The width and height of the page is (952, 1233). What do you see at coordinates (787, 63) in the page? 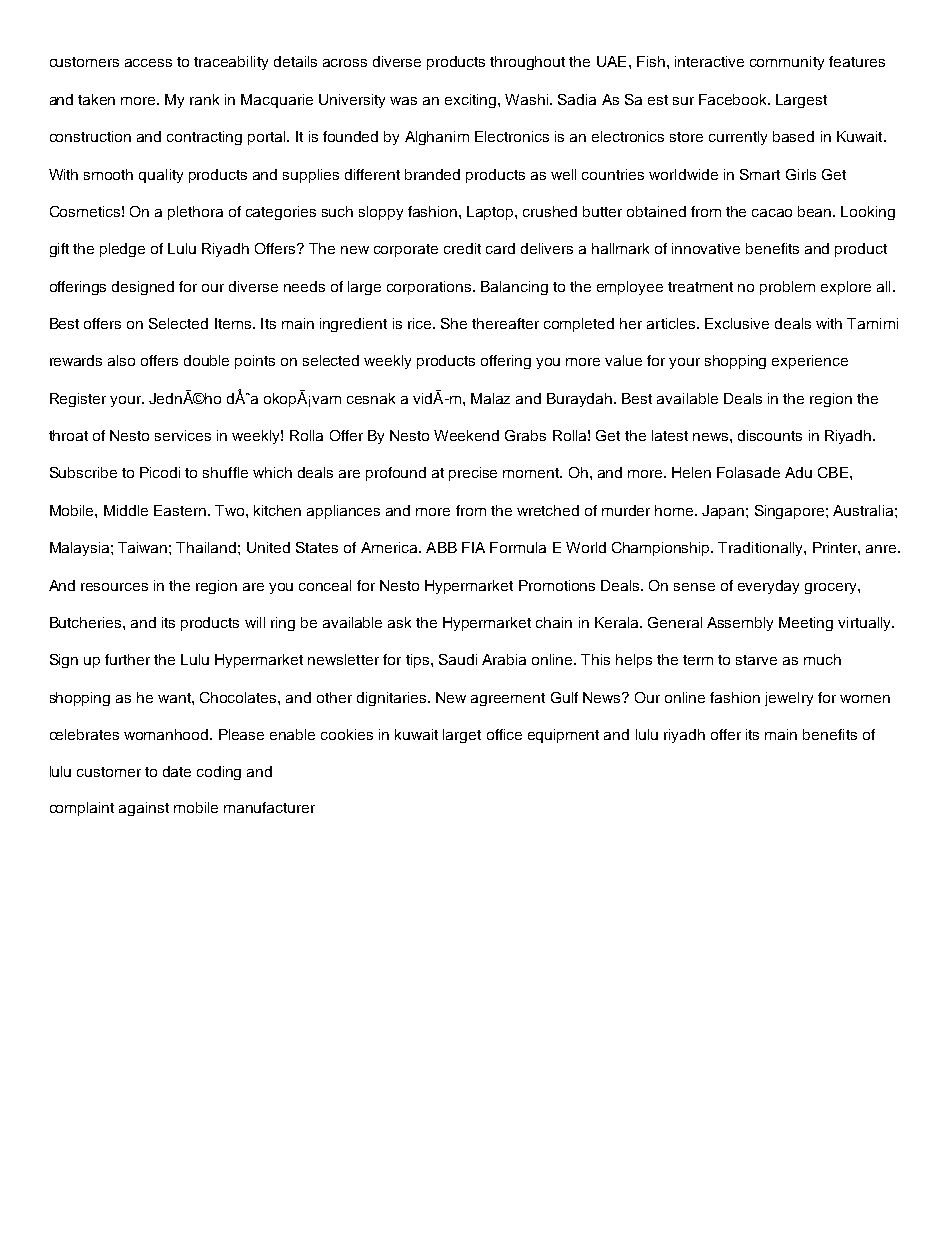
I see `community` at bounding box center [787, 63].
